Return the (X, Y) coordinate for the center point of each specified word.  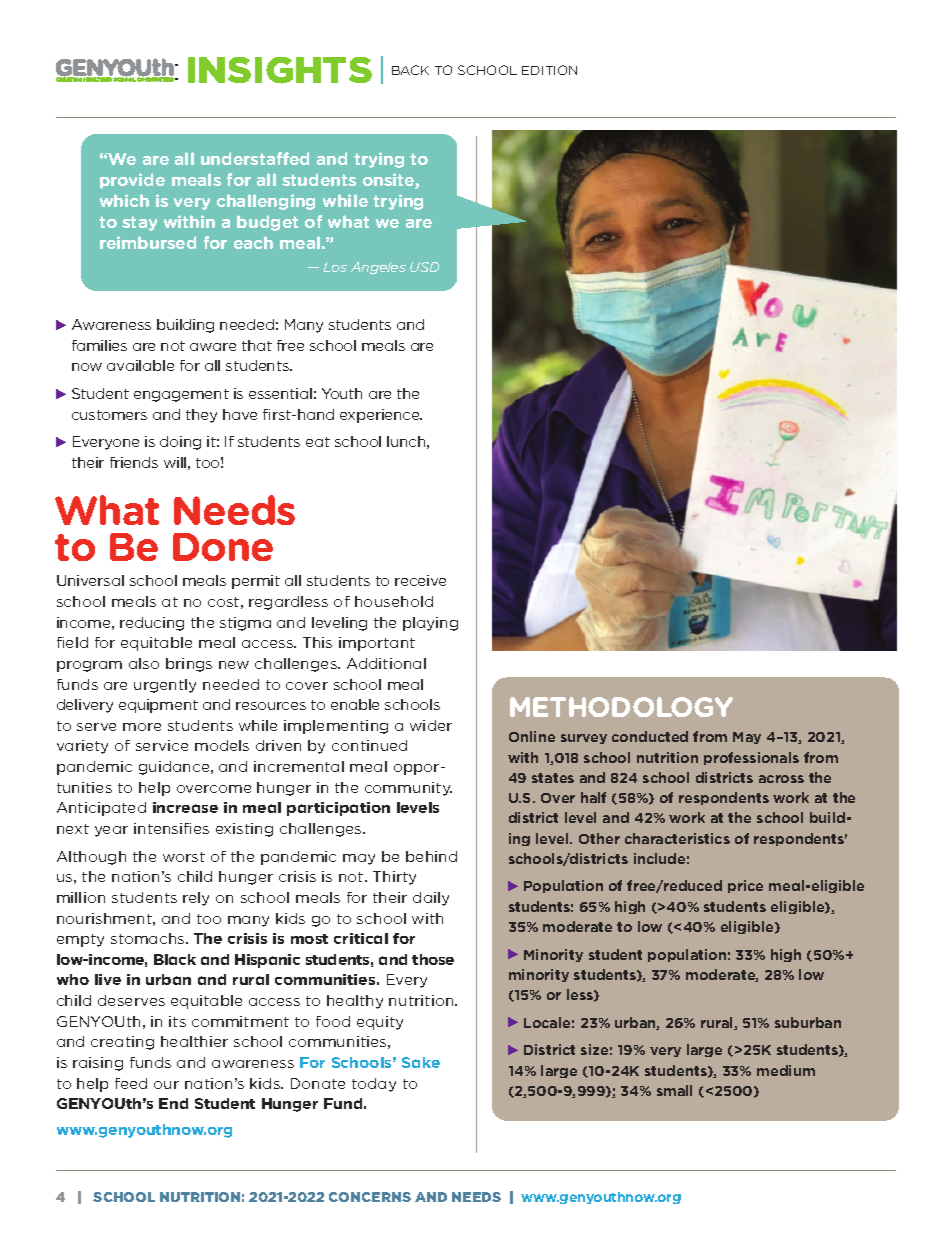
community (408, 789)
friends (134, 462)
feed (131, 1083)
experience (381, 416)
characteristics (677, 838)
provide (132, 181)
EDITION (549, 70)
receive (420, 580)
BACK (410, 70)
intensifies (171, 828)
